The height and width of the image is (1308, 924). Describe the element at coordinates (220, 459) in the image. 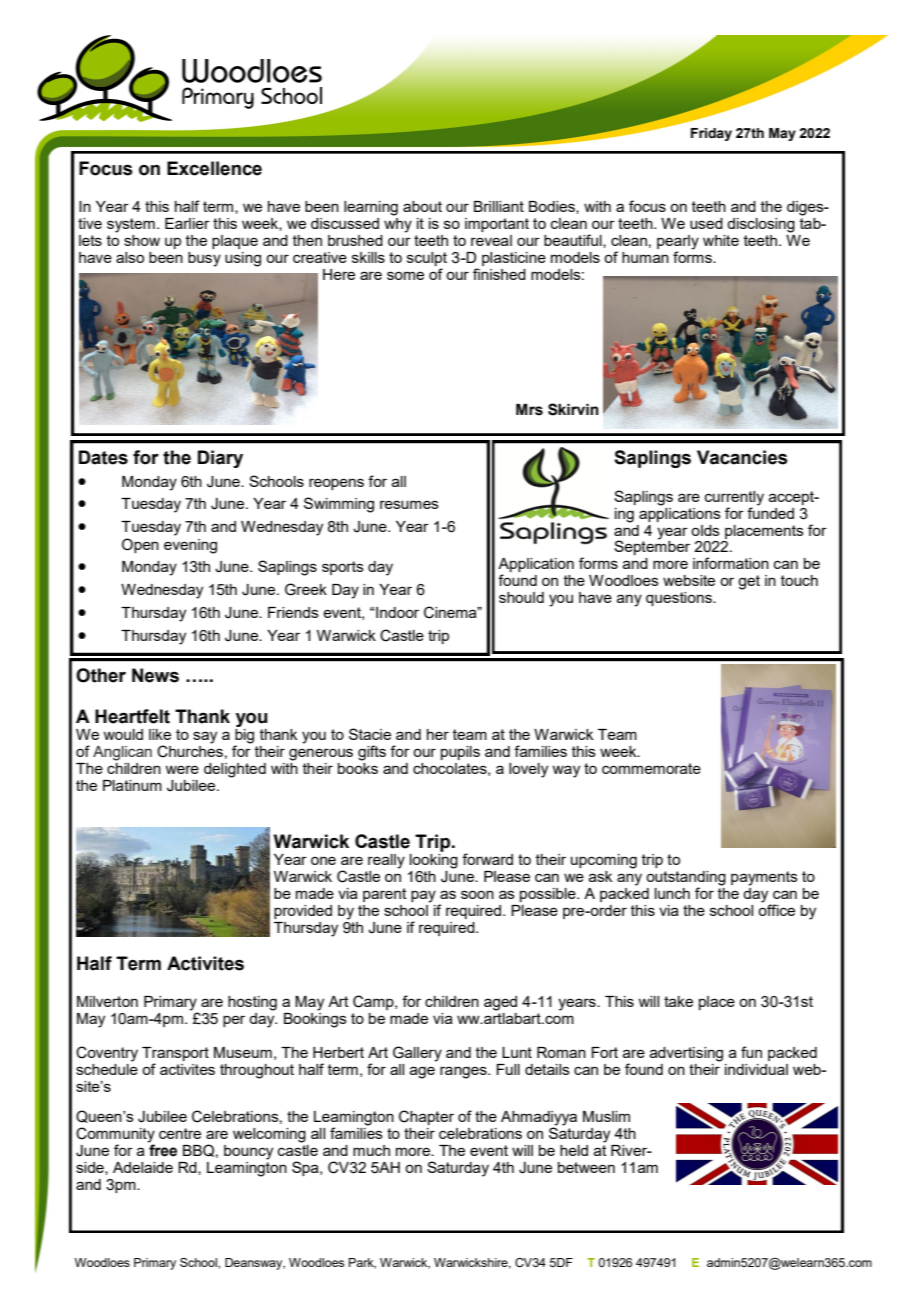

I see `Diary` at that location.
